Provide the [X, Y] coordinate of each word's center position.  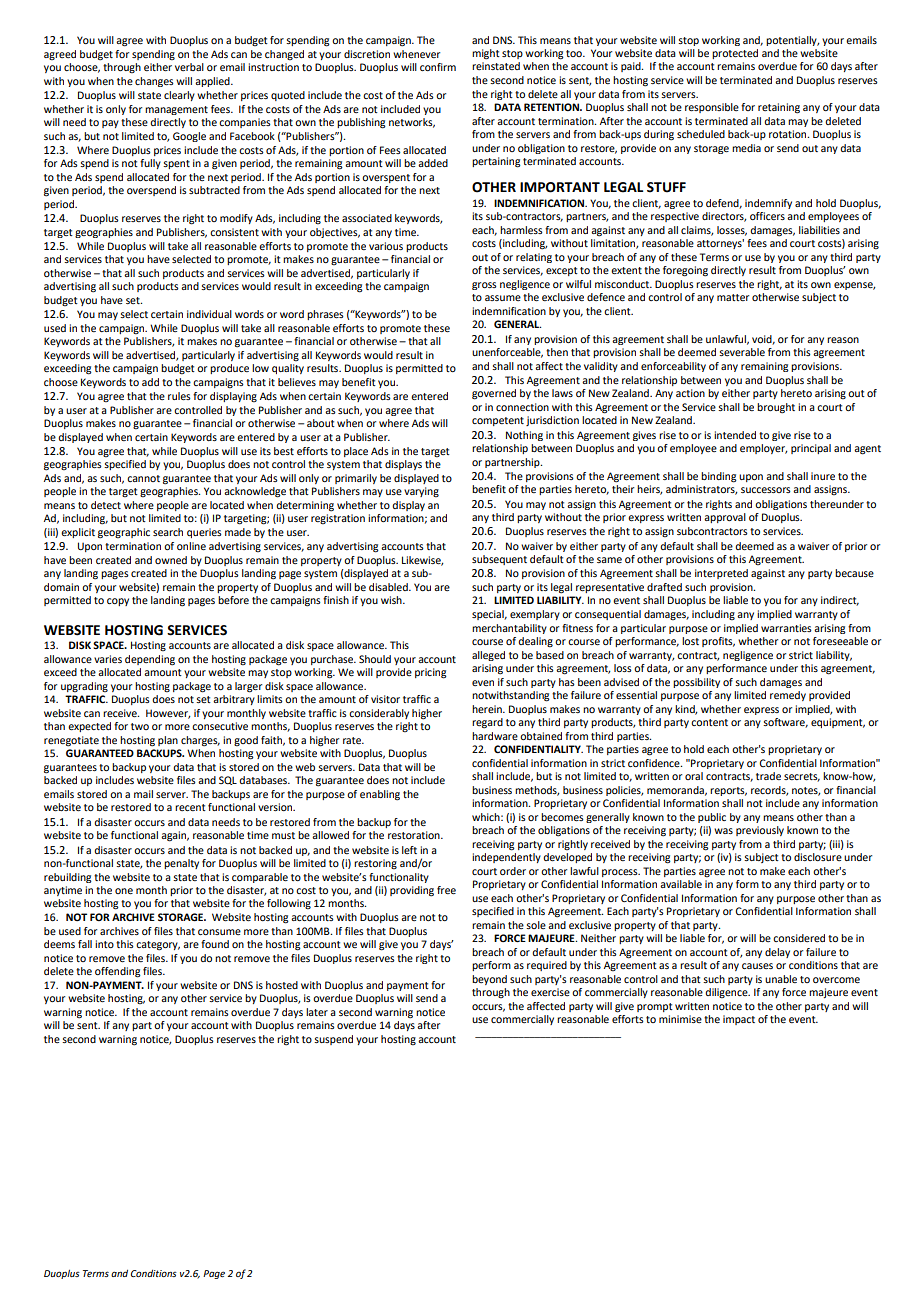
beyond [489, 980]
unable [781, 979]
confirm [438, 67]
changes [154, 82]
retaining [779, 108]
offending [118, 972]
